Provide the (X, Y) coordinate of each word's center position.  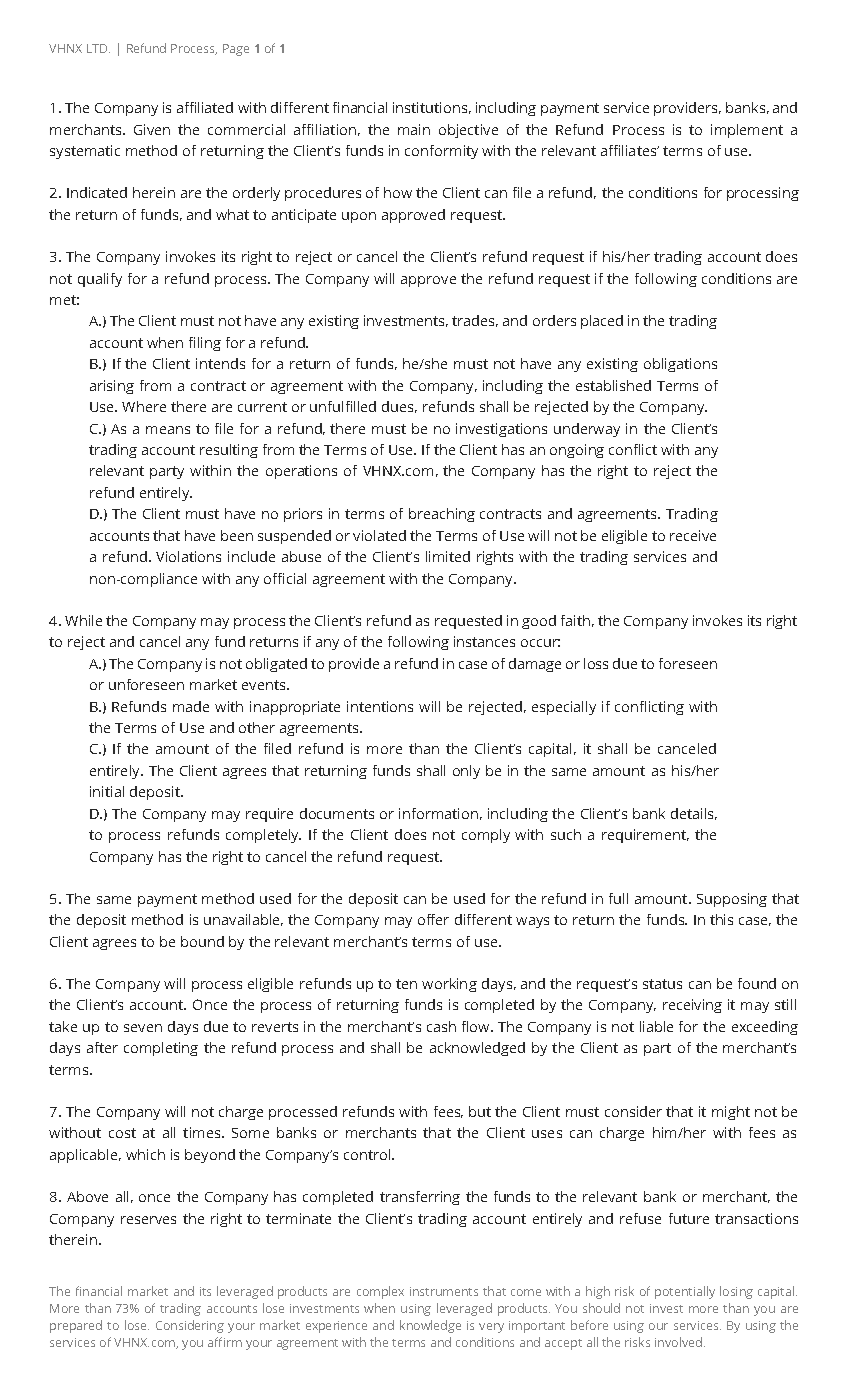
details (694, 814)
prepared (76, 1326)
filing (205, 344)
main (414, 129)
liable (656, 1026)
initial (107, 791)
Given (152, 129)
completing (161, 1049)
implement (747, 131)
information (438, 813)
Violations (188, 556)
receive (693, 535)
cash (441, 1026)
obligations (680, 365)
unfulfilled (343, 406)
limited (448, 556)
